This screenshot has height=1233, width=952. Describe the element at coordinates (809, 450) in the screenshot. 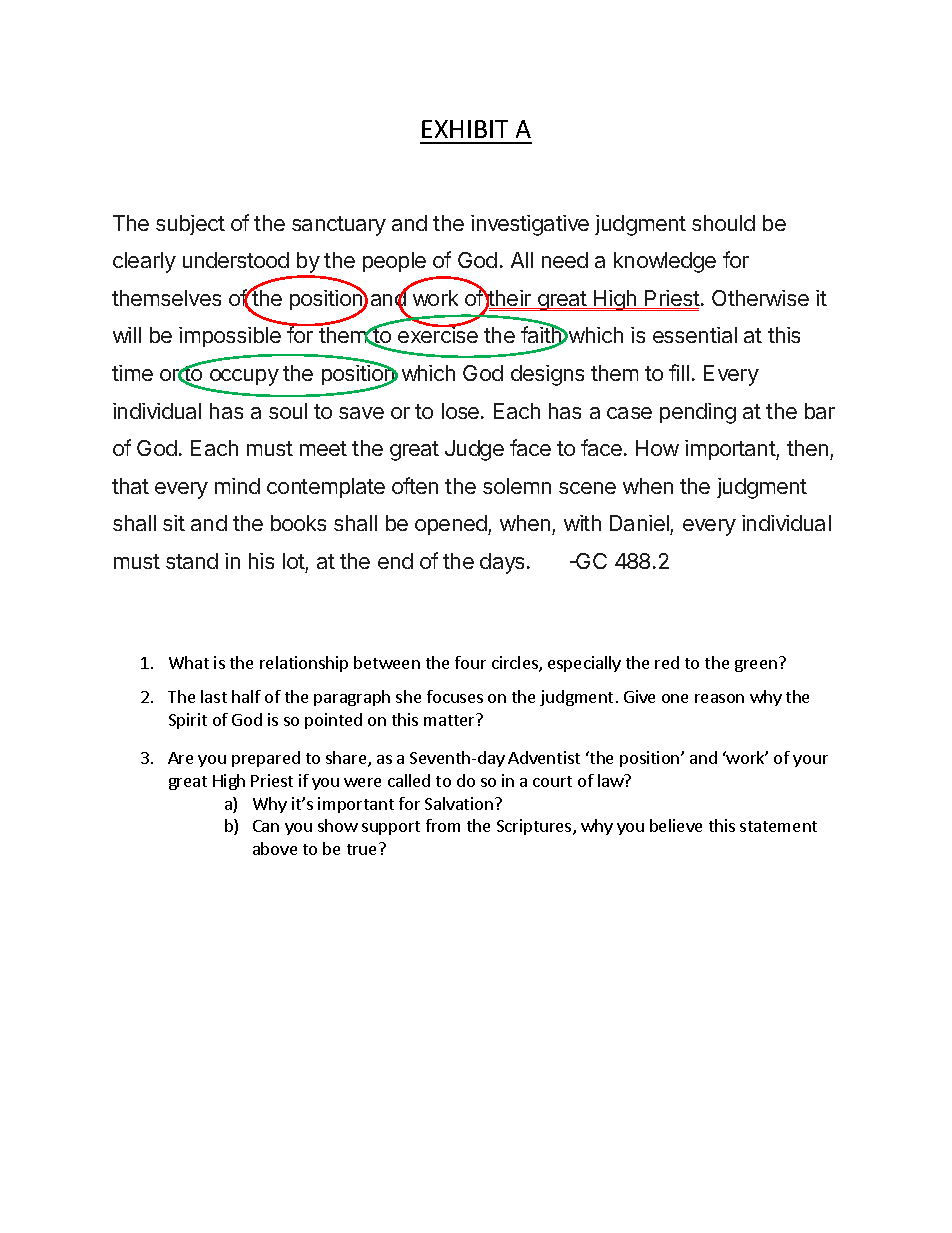

I see `then` at that location.
